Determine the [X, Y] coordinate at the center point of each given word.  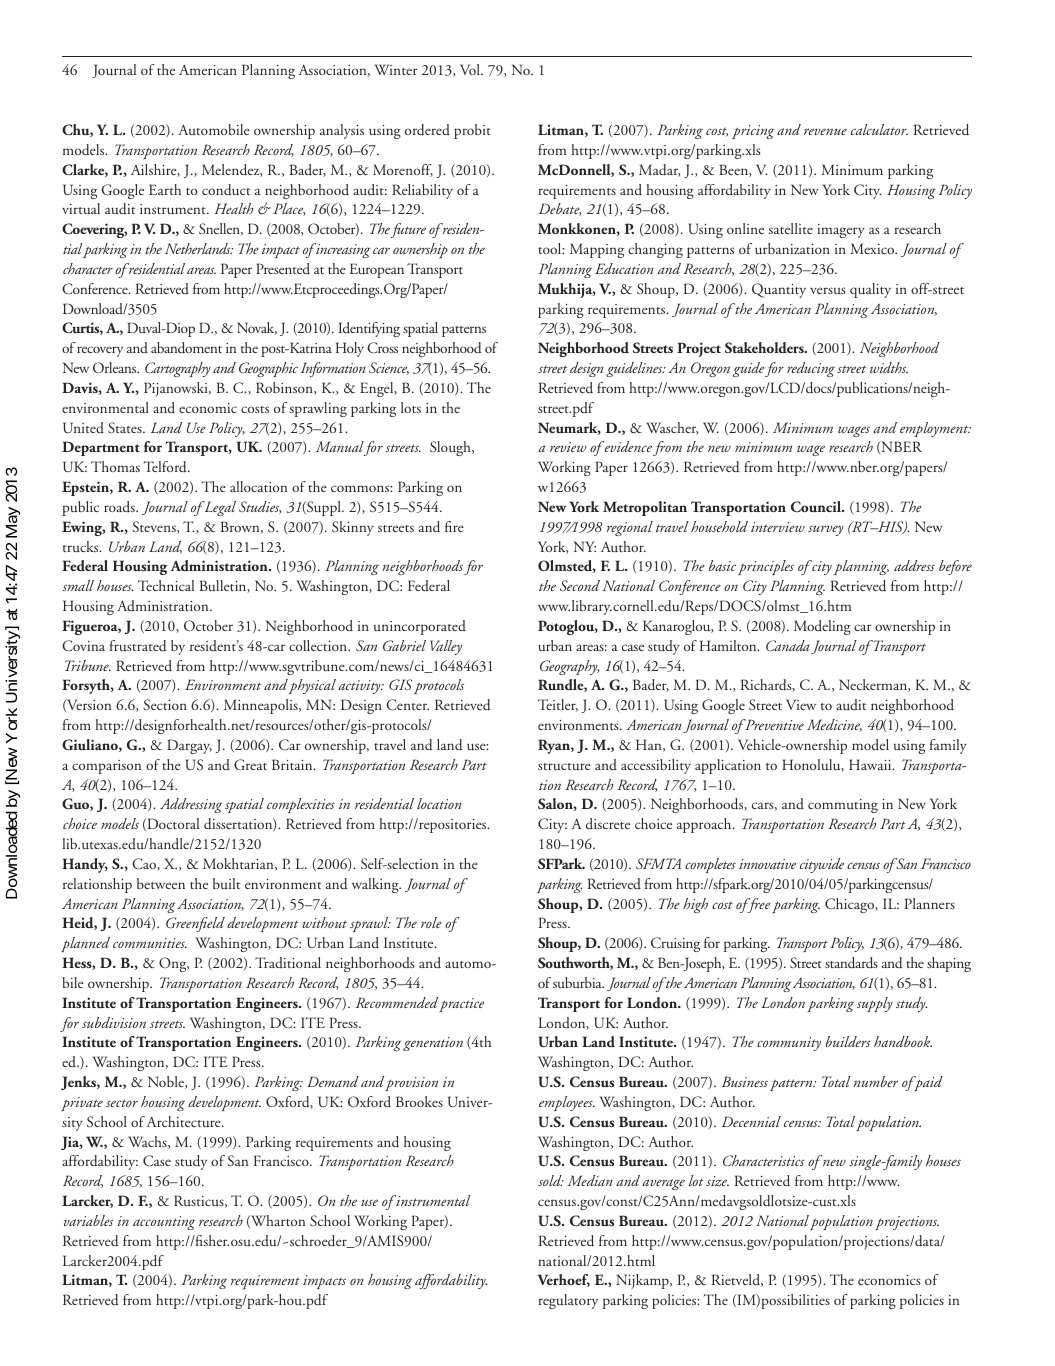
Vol [471, 69]
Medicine [834, 725]
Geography [569, 667]
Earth [165, 189]
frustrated [138, 646]
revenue [825, 131]
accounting [164, 1223]
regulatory [568, 1301]
